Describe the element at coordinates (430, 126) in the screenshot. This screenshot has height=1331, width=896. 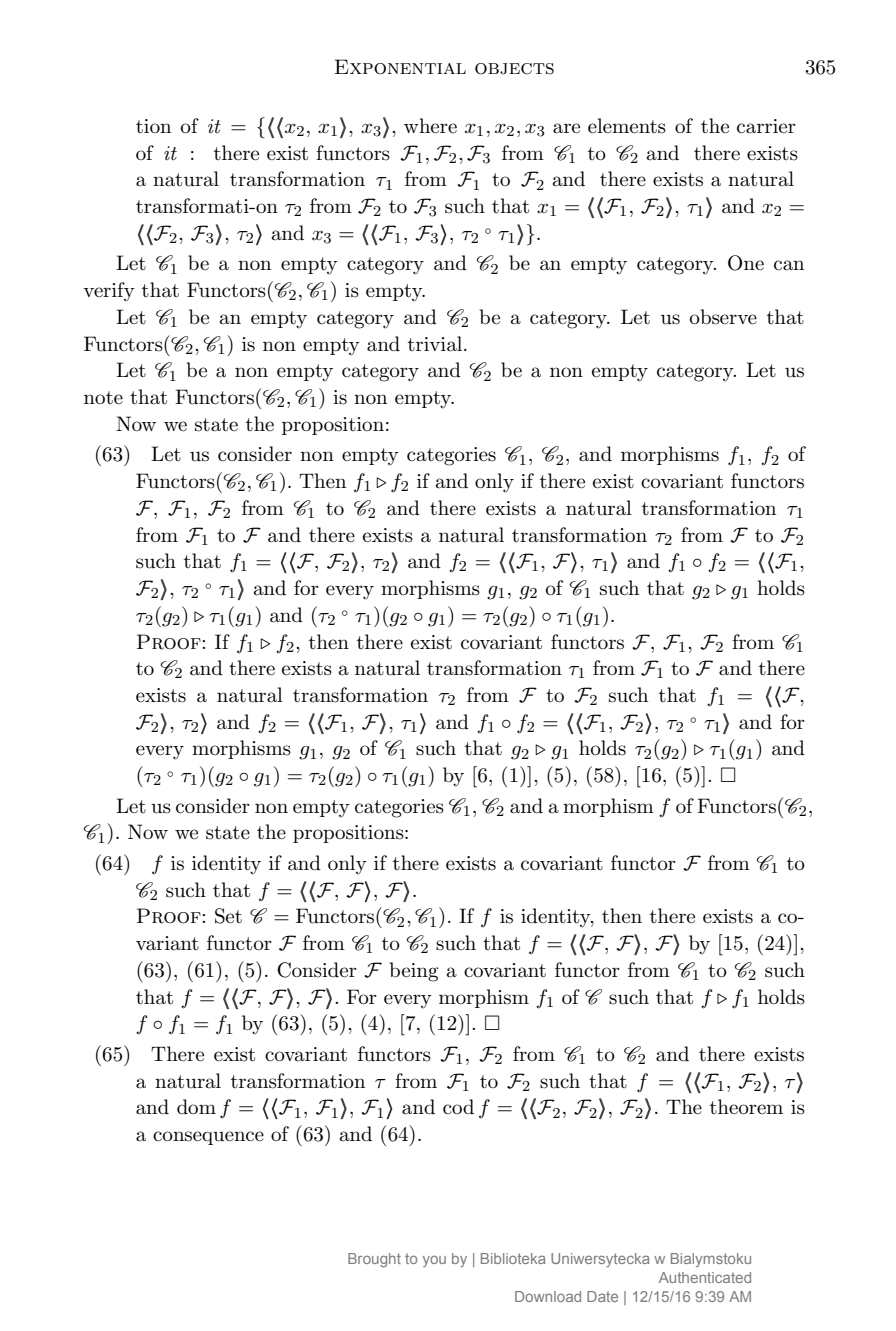
I see `where` at that location.
